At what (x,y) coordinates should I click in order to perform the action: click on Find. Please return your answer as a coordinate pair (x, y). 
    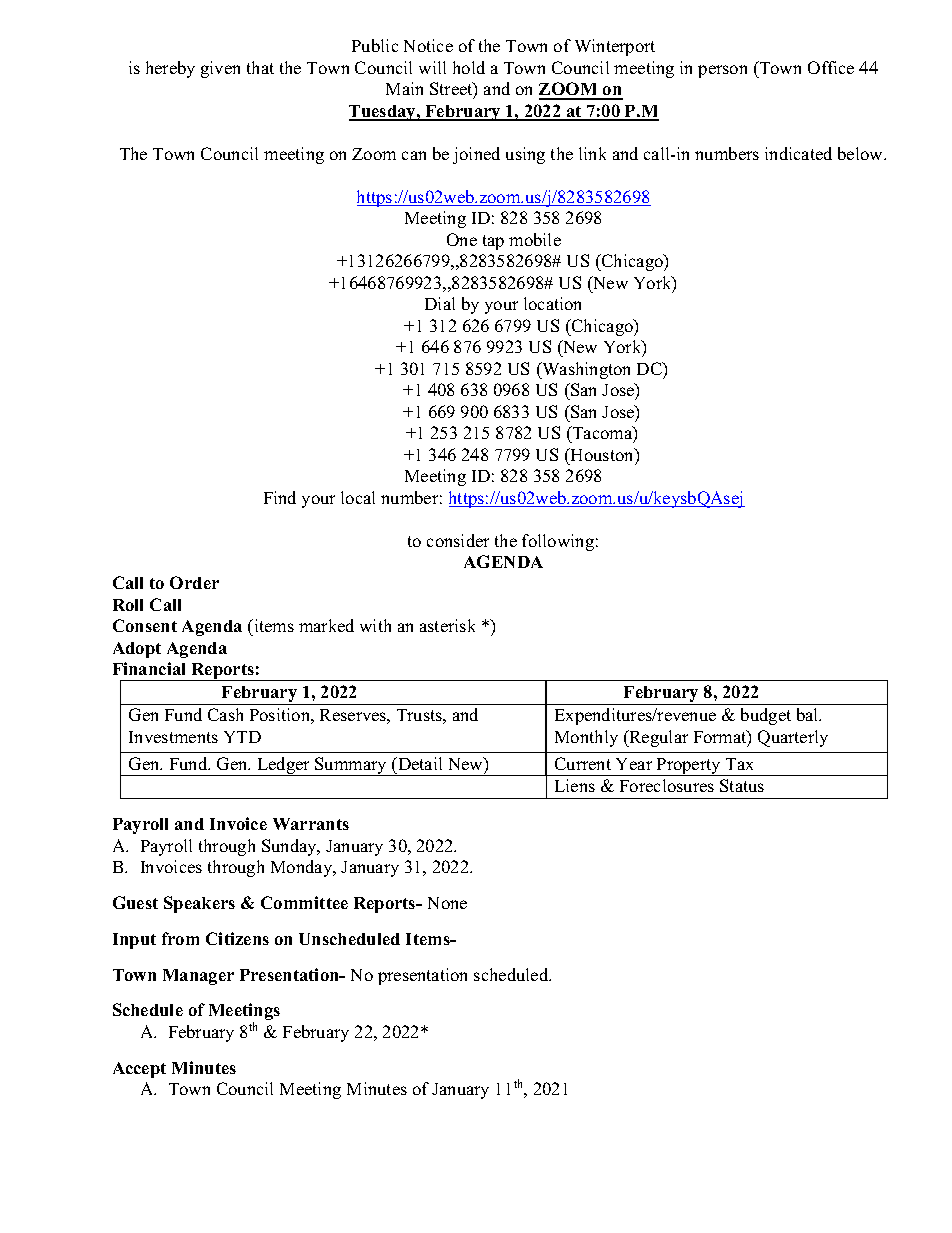
    Looking at the image, I should click on (280, 497).
